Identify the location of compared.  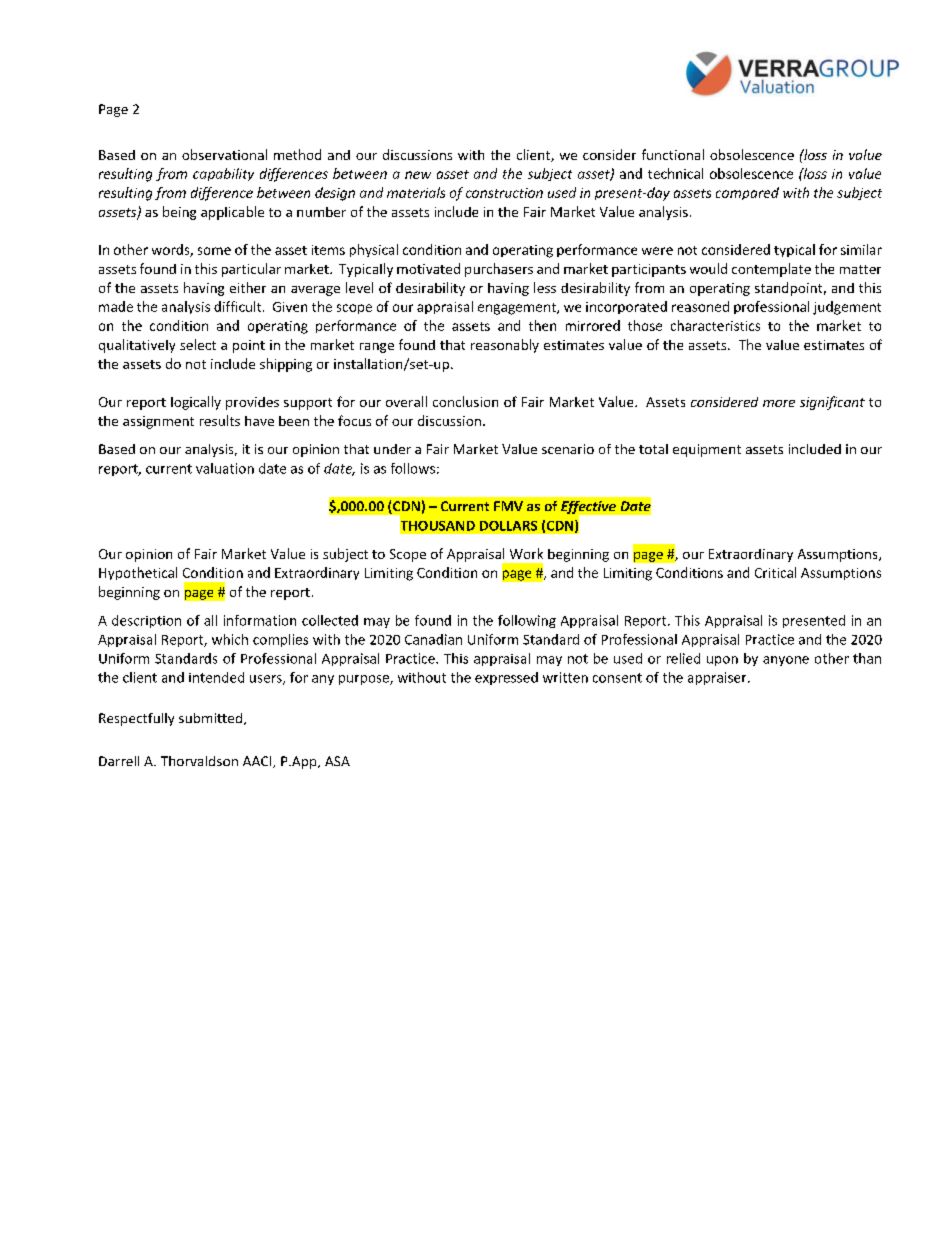
(747, 193).
